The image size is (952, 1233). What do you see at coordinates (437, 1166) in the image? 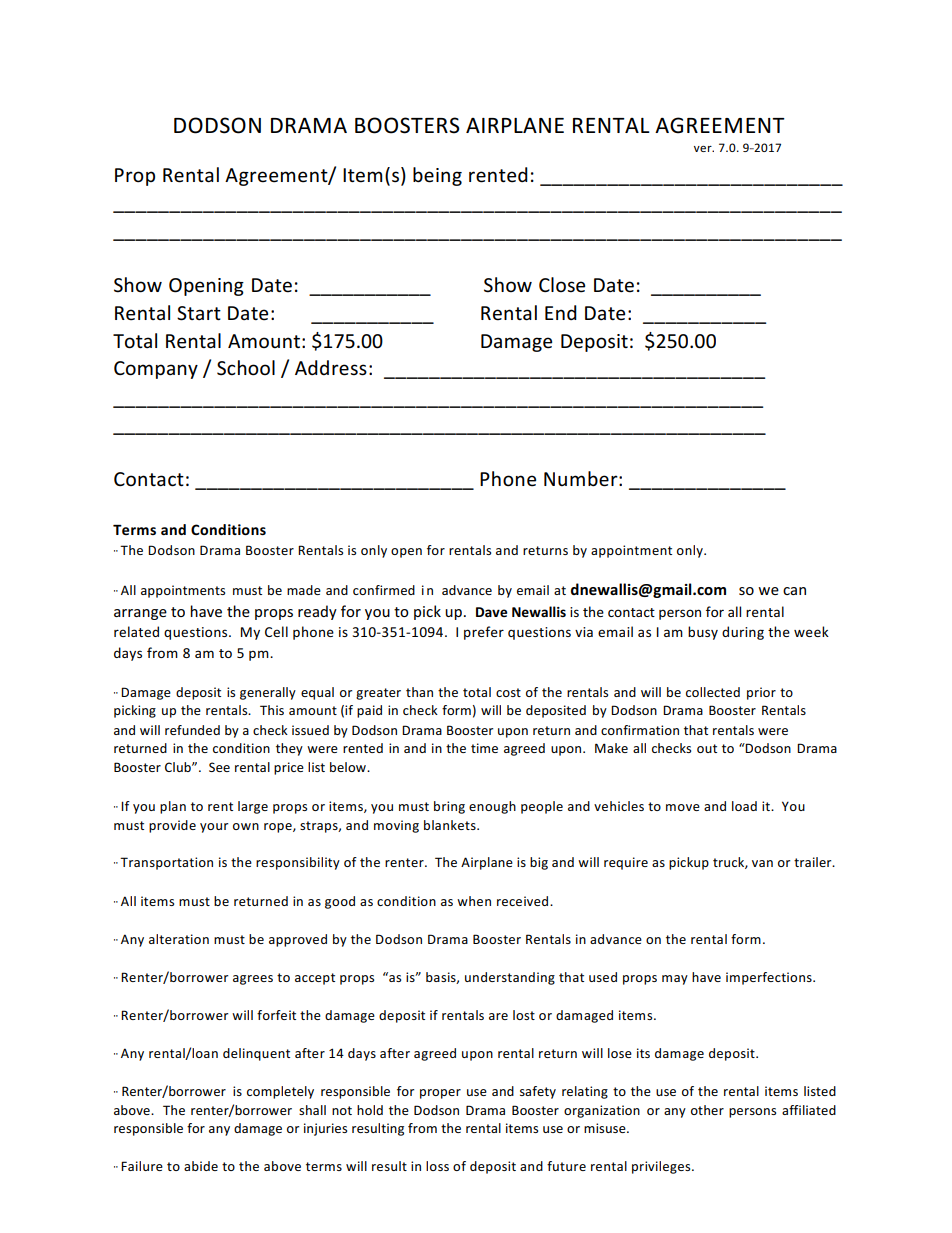
I see `loss` at bounding box center [437, 1166].
